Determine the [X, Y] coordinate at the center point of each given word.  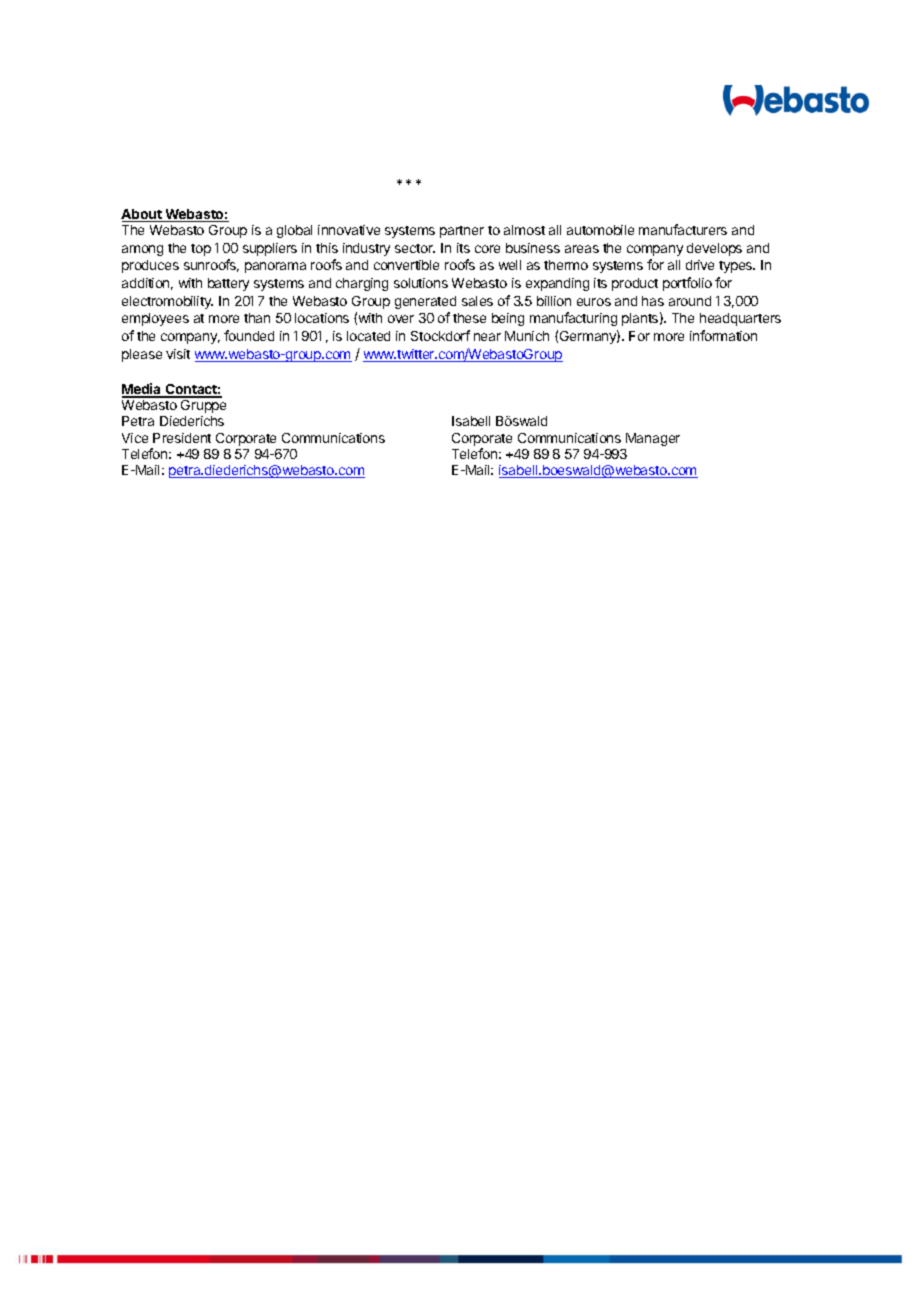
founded [249, 335]
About [142, 215]
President [182, 438]
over [401, 319]
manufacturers [683, 229]
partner [462, 232]
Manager [653, 439]
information [723, 335]
